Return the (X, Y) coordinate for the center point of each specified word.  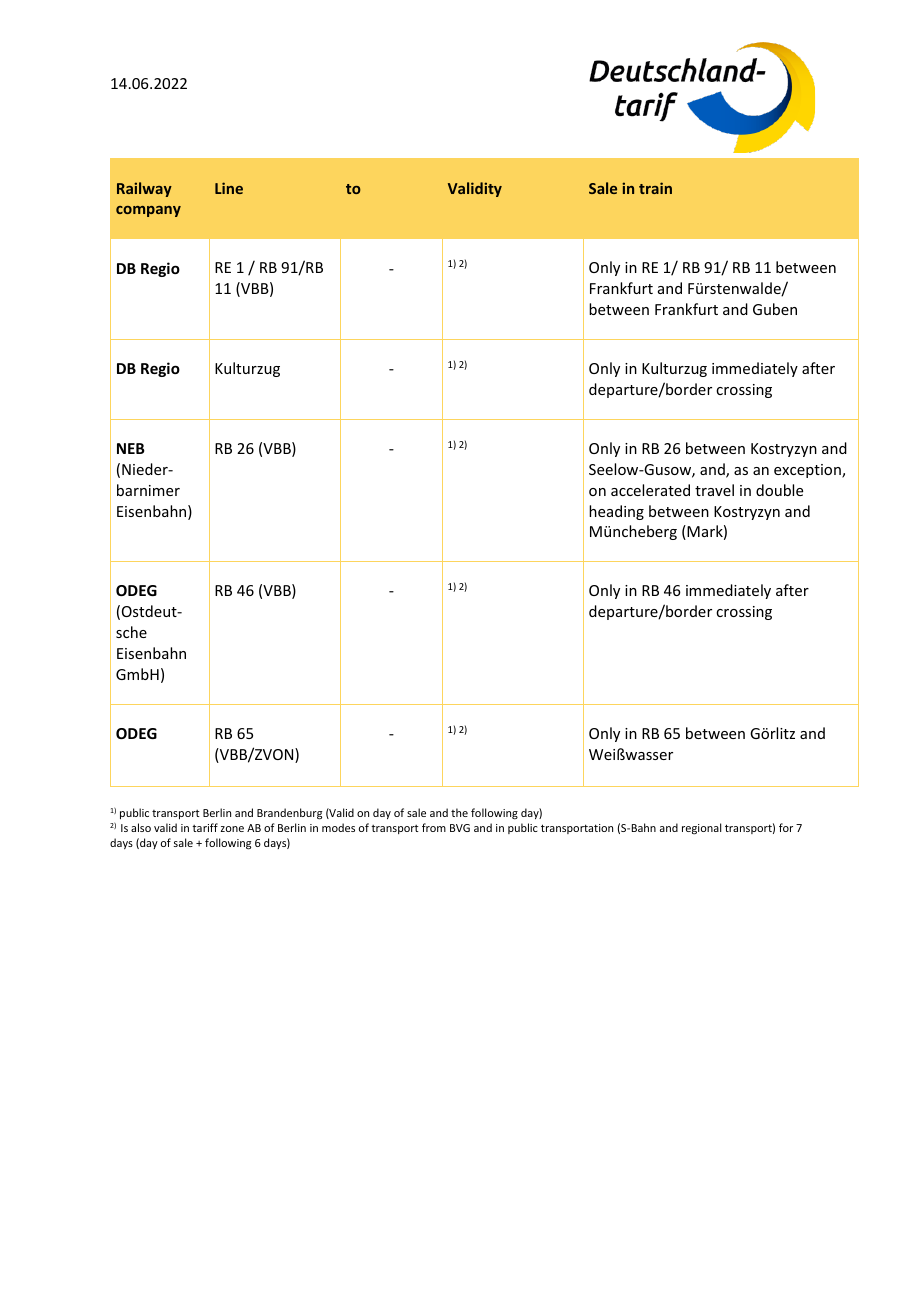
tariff (205, 827)
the (459, 812)
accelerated (650, 490)
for (786, 827)
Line (229, 188)
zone (232, 829)
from (434, 827)
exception (808, 471)
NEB (131, 448)
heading (616, 512)
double (779, 490)
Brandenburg (289, 814)
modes (338, 827)
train (655, 188)
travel (714, 490)
